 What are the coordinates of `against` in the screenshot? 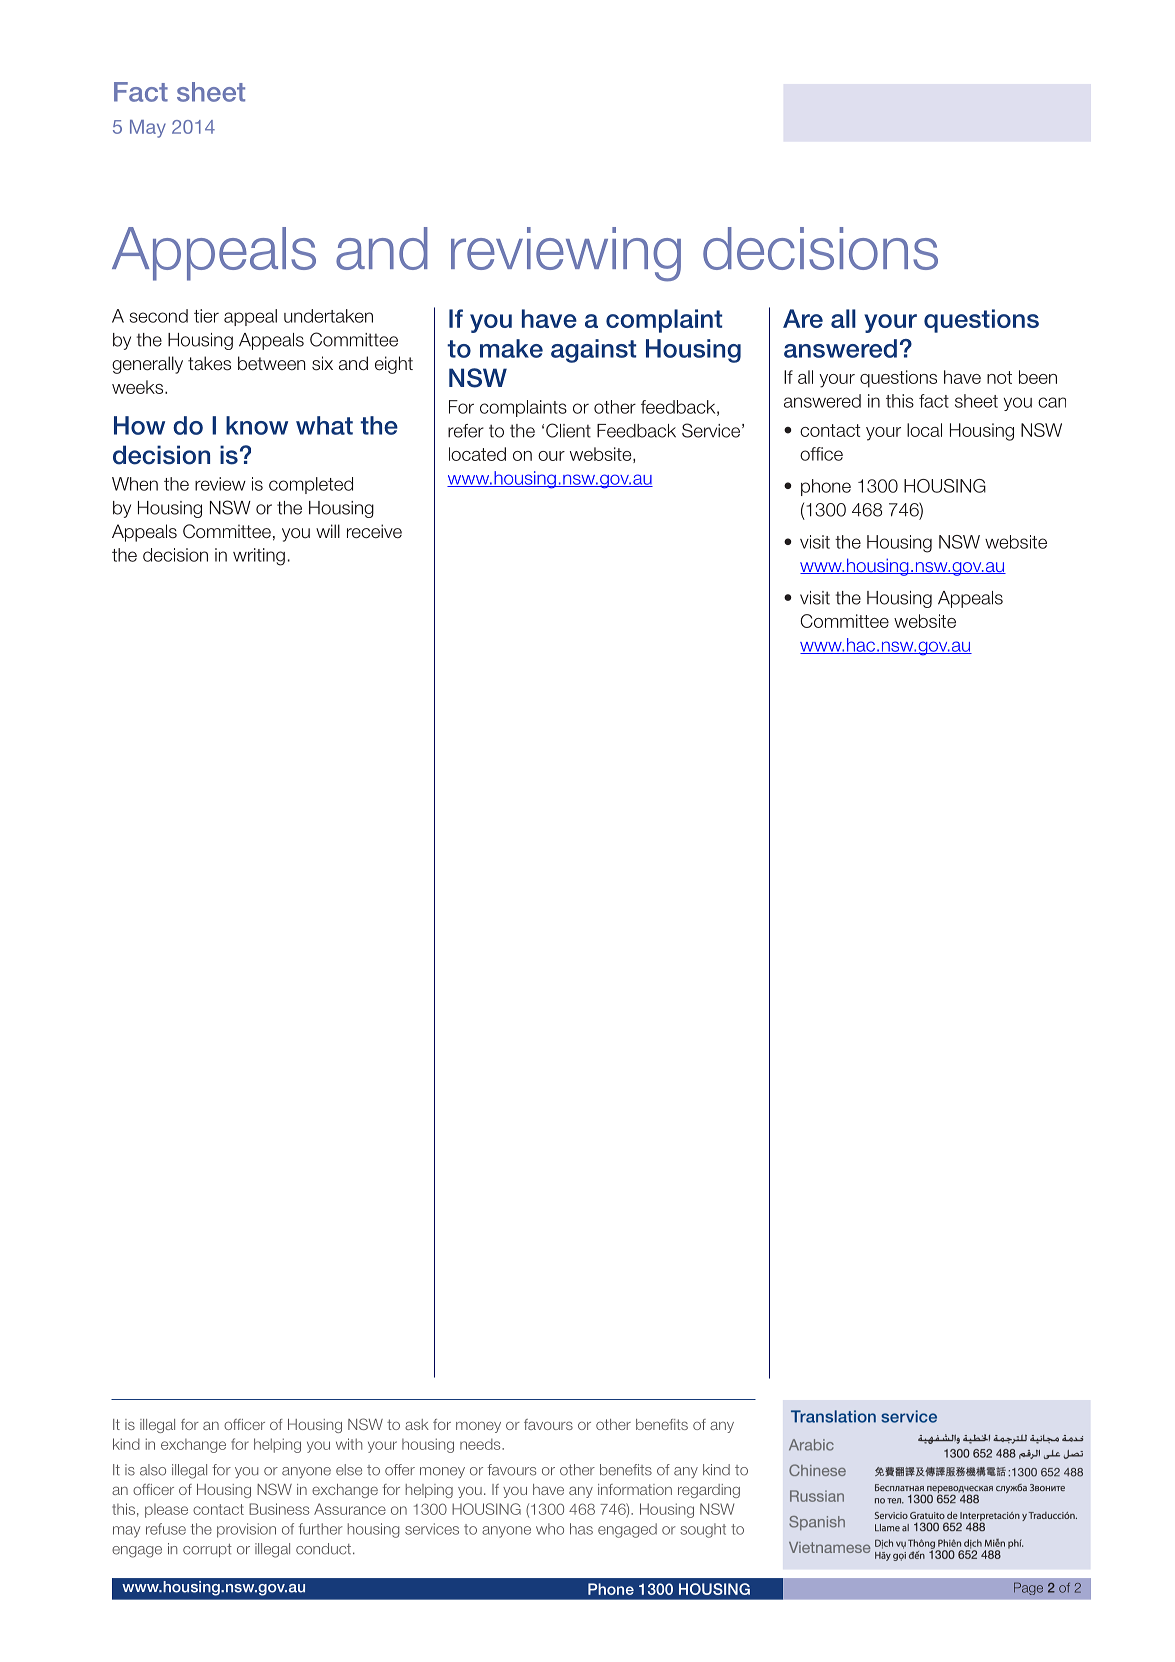 It's located at (593, 351).
